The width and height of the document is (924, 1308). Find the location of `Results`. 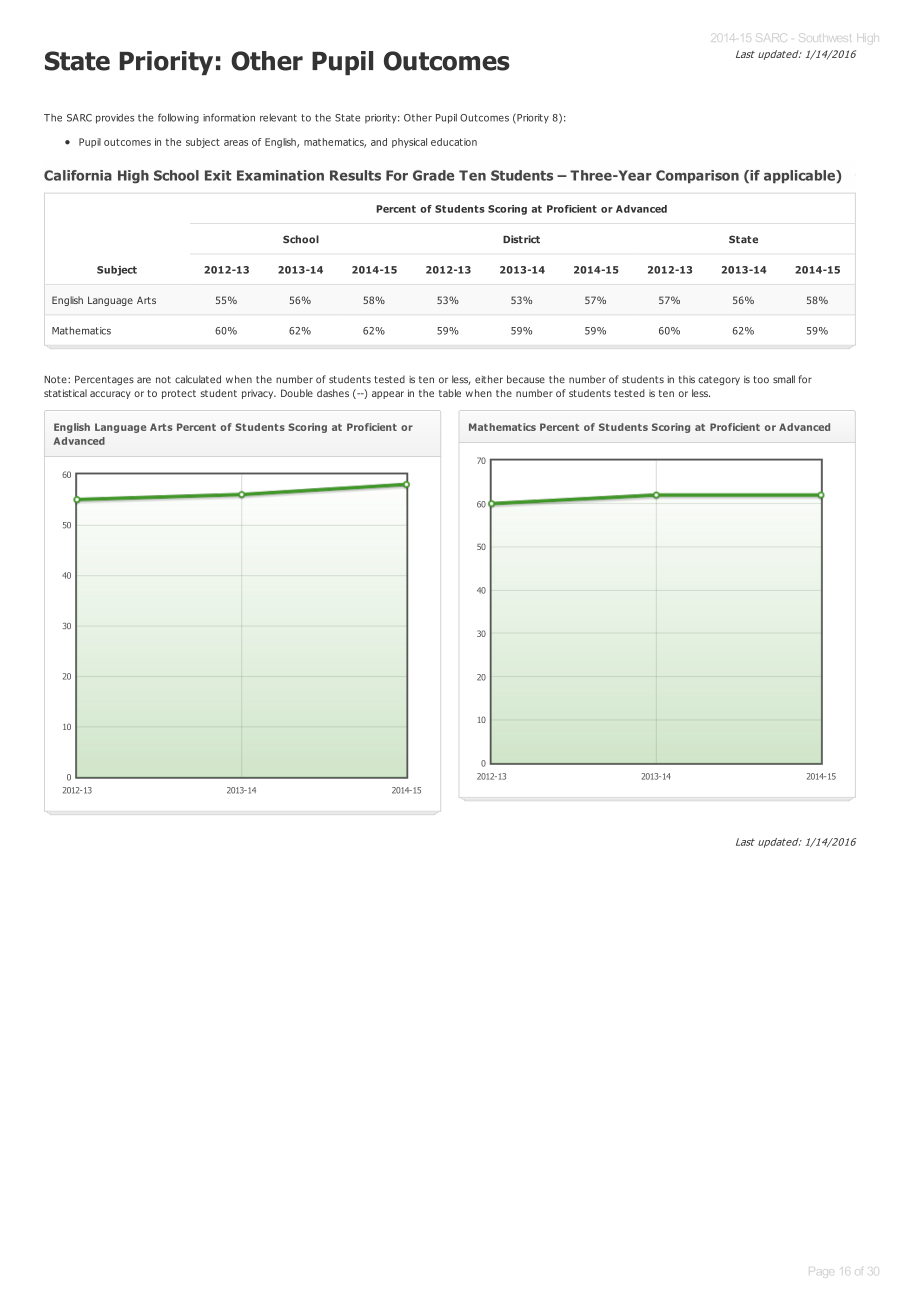

Results is located at coordinates (355, 175).
